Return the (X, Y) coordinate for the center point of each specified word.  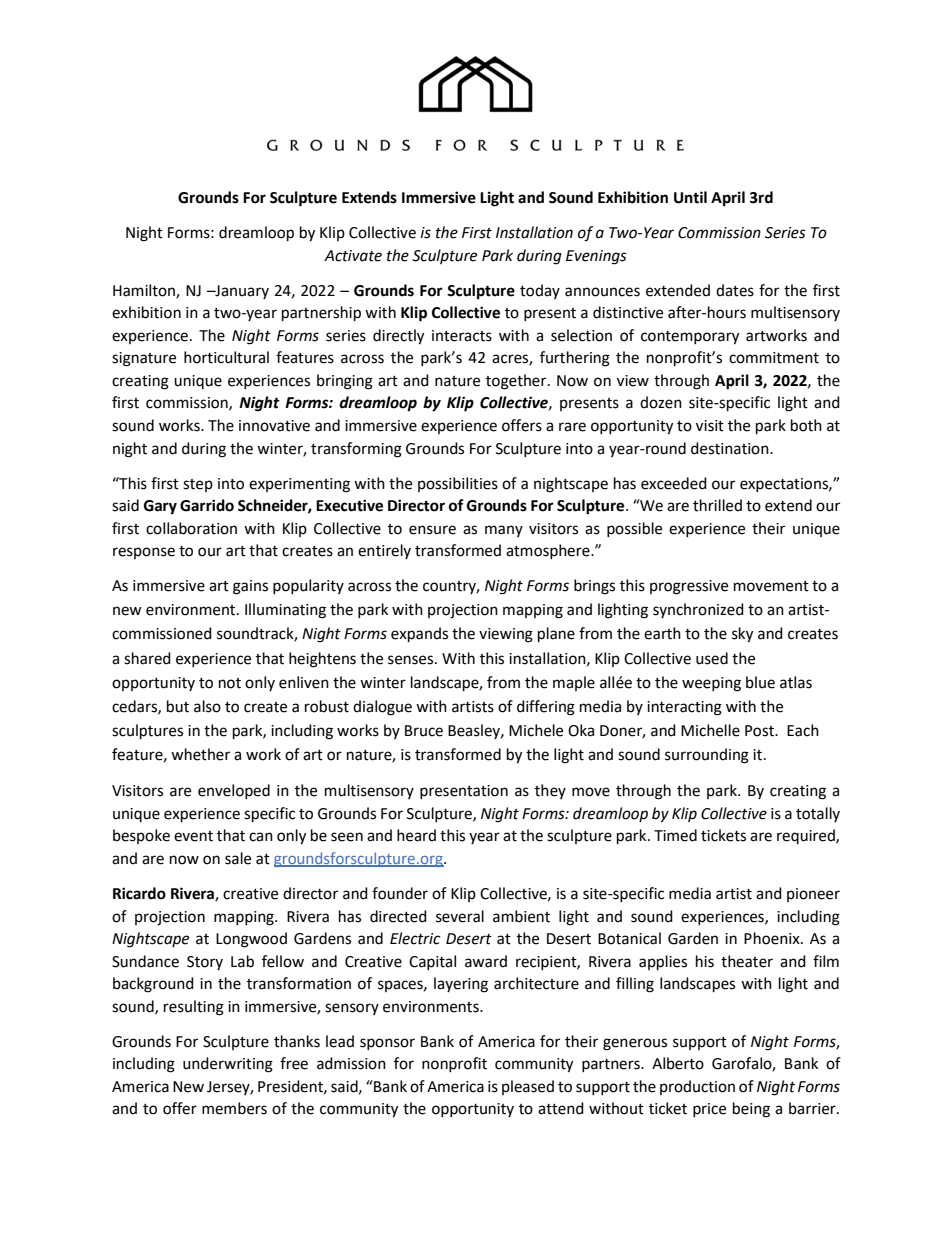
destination (731, 448)
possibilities (458, 484)
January (241, 292)
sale (238, 858)
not (230, 683)
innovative (274, 426)
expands (419, 635)
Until (690, 197)
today (540, 291)
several (460, 916)
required (807, 836)
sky (742, 635)
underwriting (228, 1065)
